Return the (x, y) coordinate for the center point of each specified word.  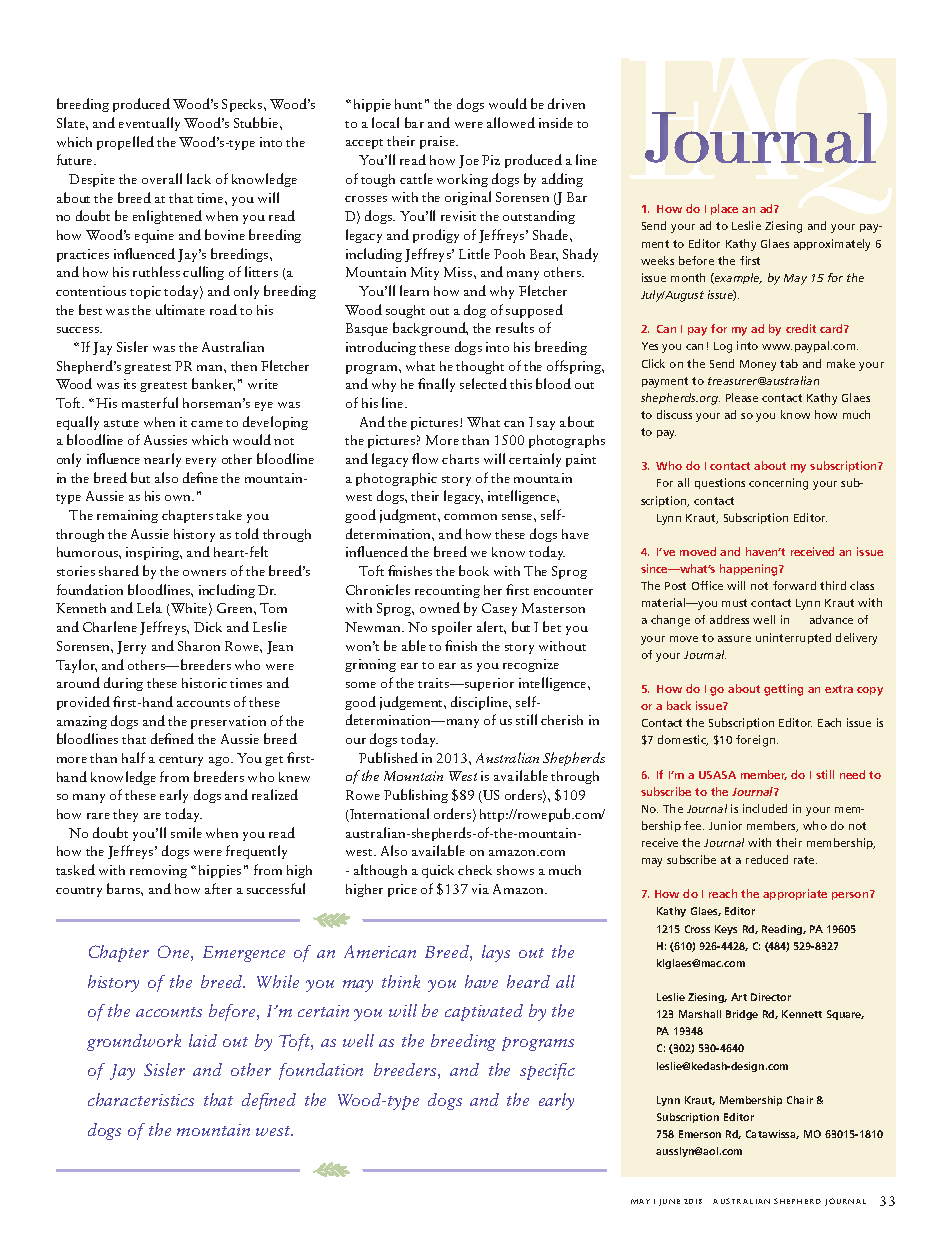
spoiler (452, 628)
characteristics (141, 1099)
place (724, 209)
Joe (469, 161)
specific (547, 1071)
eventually (149, 124)
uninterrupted (793, 638)
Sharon (199, 646)
